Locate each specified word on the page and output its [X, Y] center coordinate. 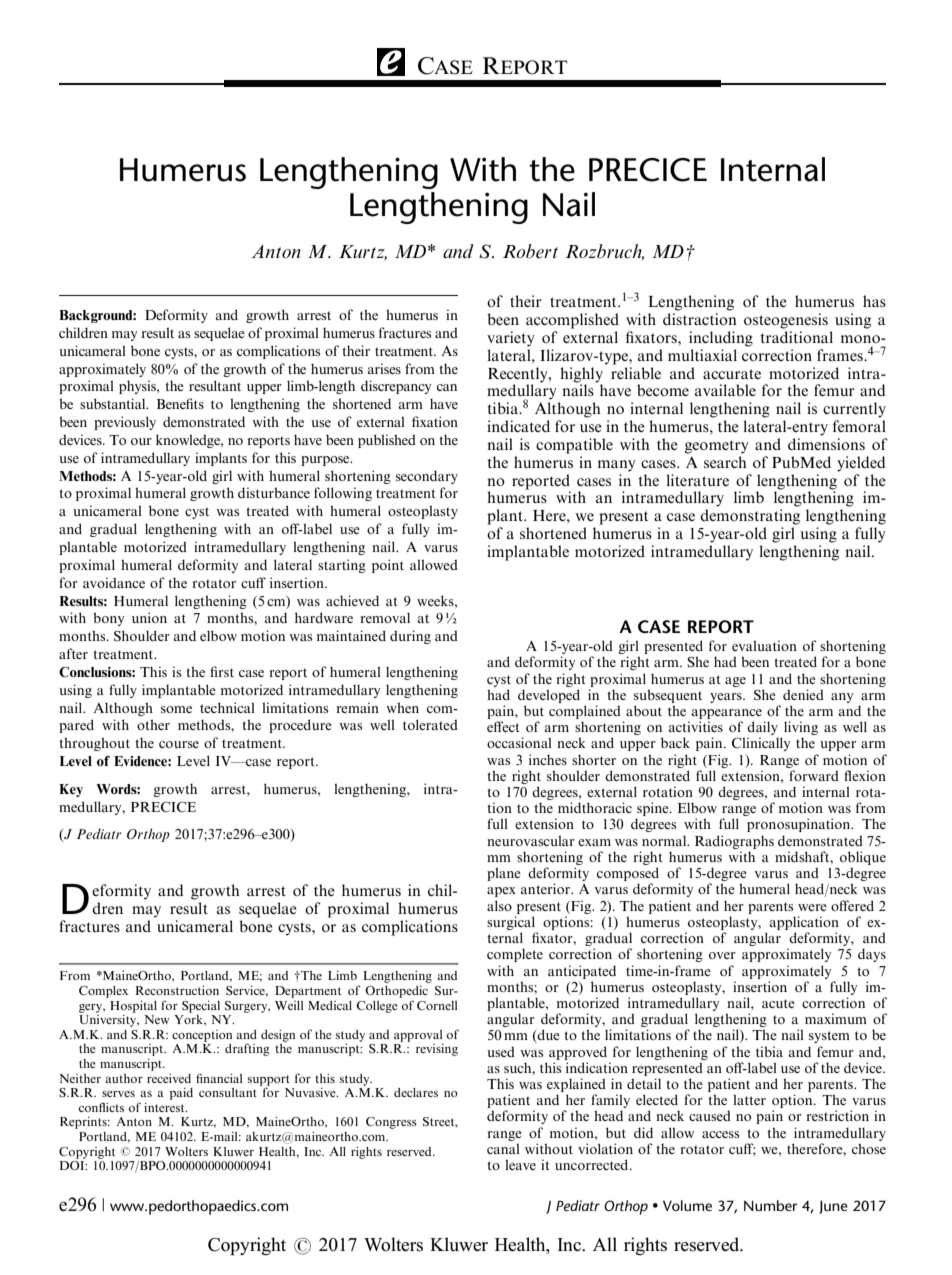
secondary [427, 477]
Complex [103, 992]
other [153, 724]
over [722, 955]
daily [762, 729]
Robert [530, 251]
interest [165, 1107]
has [874, 301]
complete [515, 955]
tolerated [430, 724]
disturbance [274, 492]
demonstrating [750, 517]
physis [138, 387]
